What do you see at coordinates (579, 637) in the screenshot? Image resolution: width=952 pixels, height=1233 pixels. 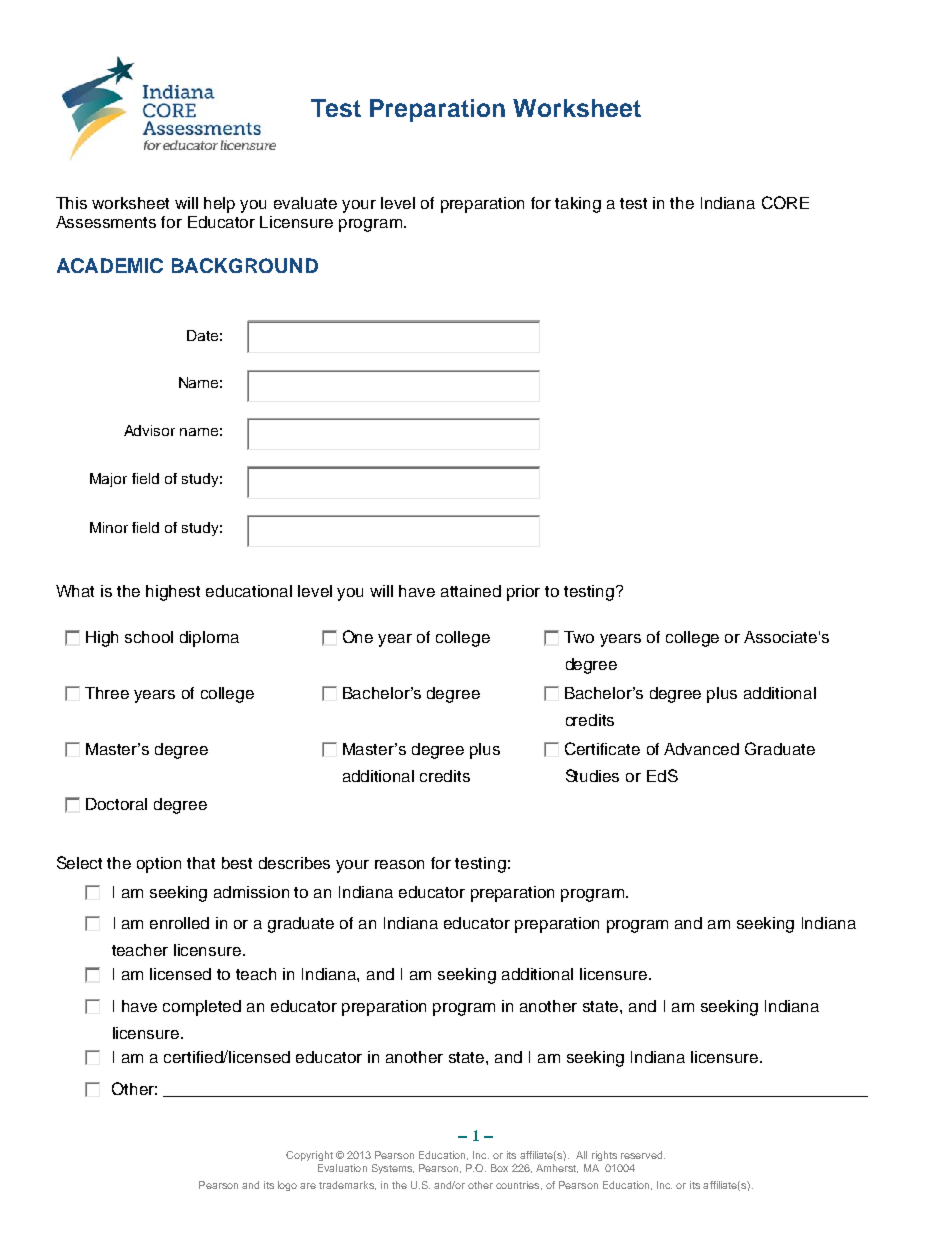 I see `Two` at bounding box center [579, 637].
